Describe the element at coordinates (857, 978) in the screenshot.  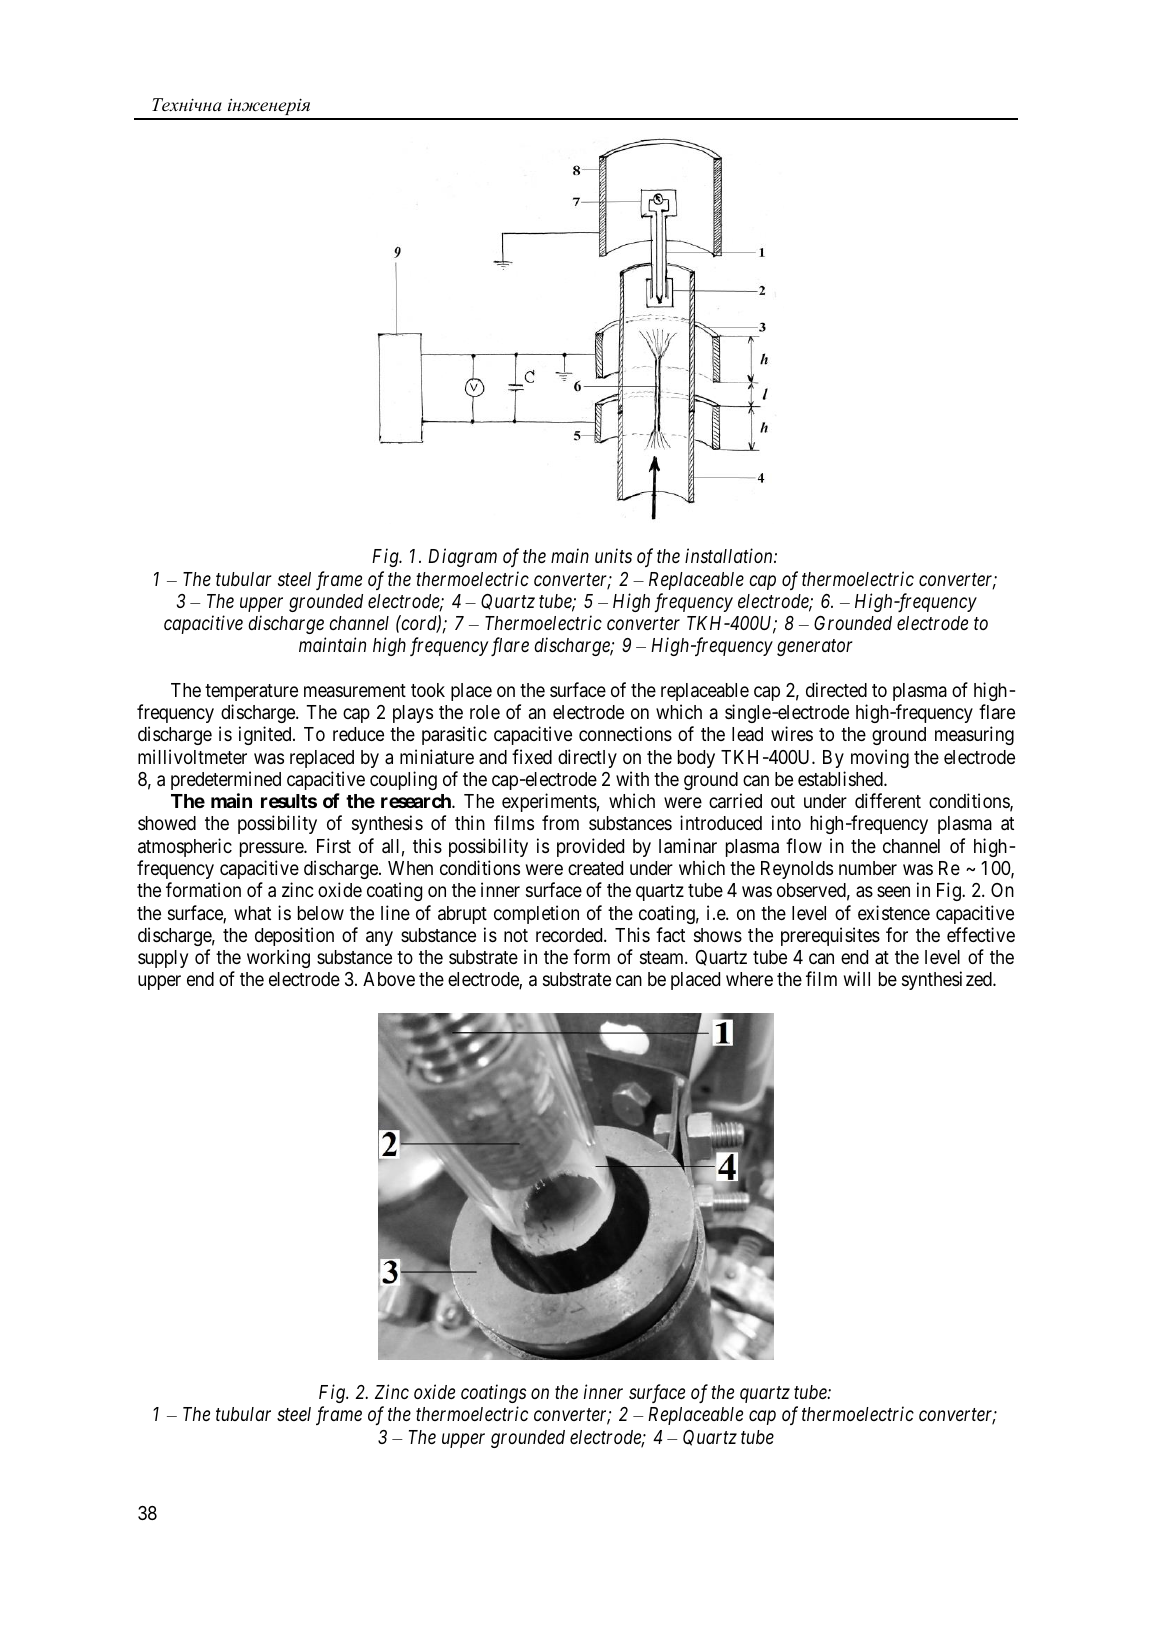
I see `will` at that location.
